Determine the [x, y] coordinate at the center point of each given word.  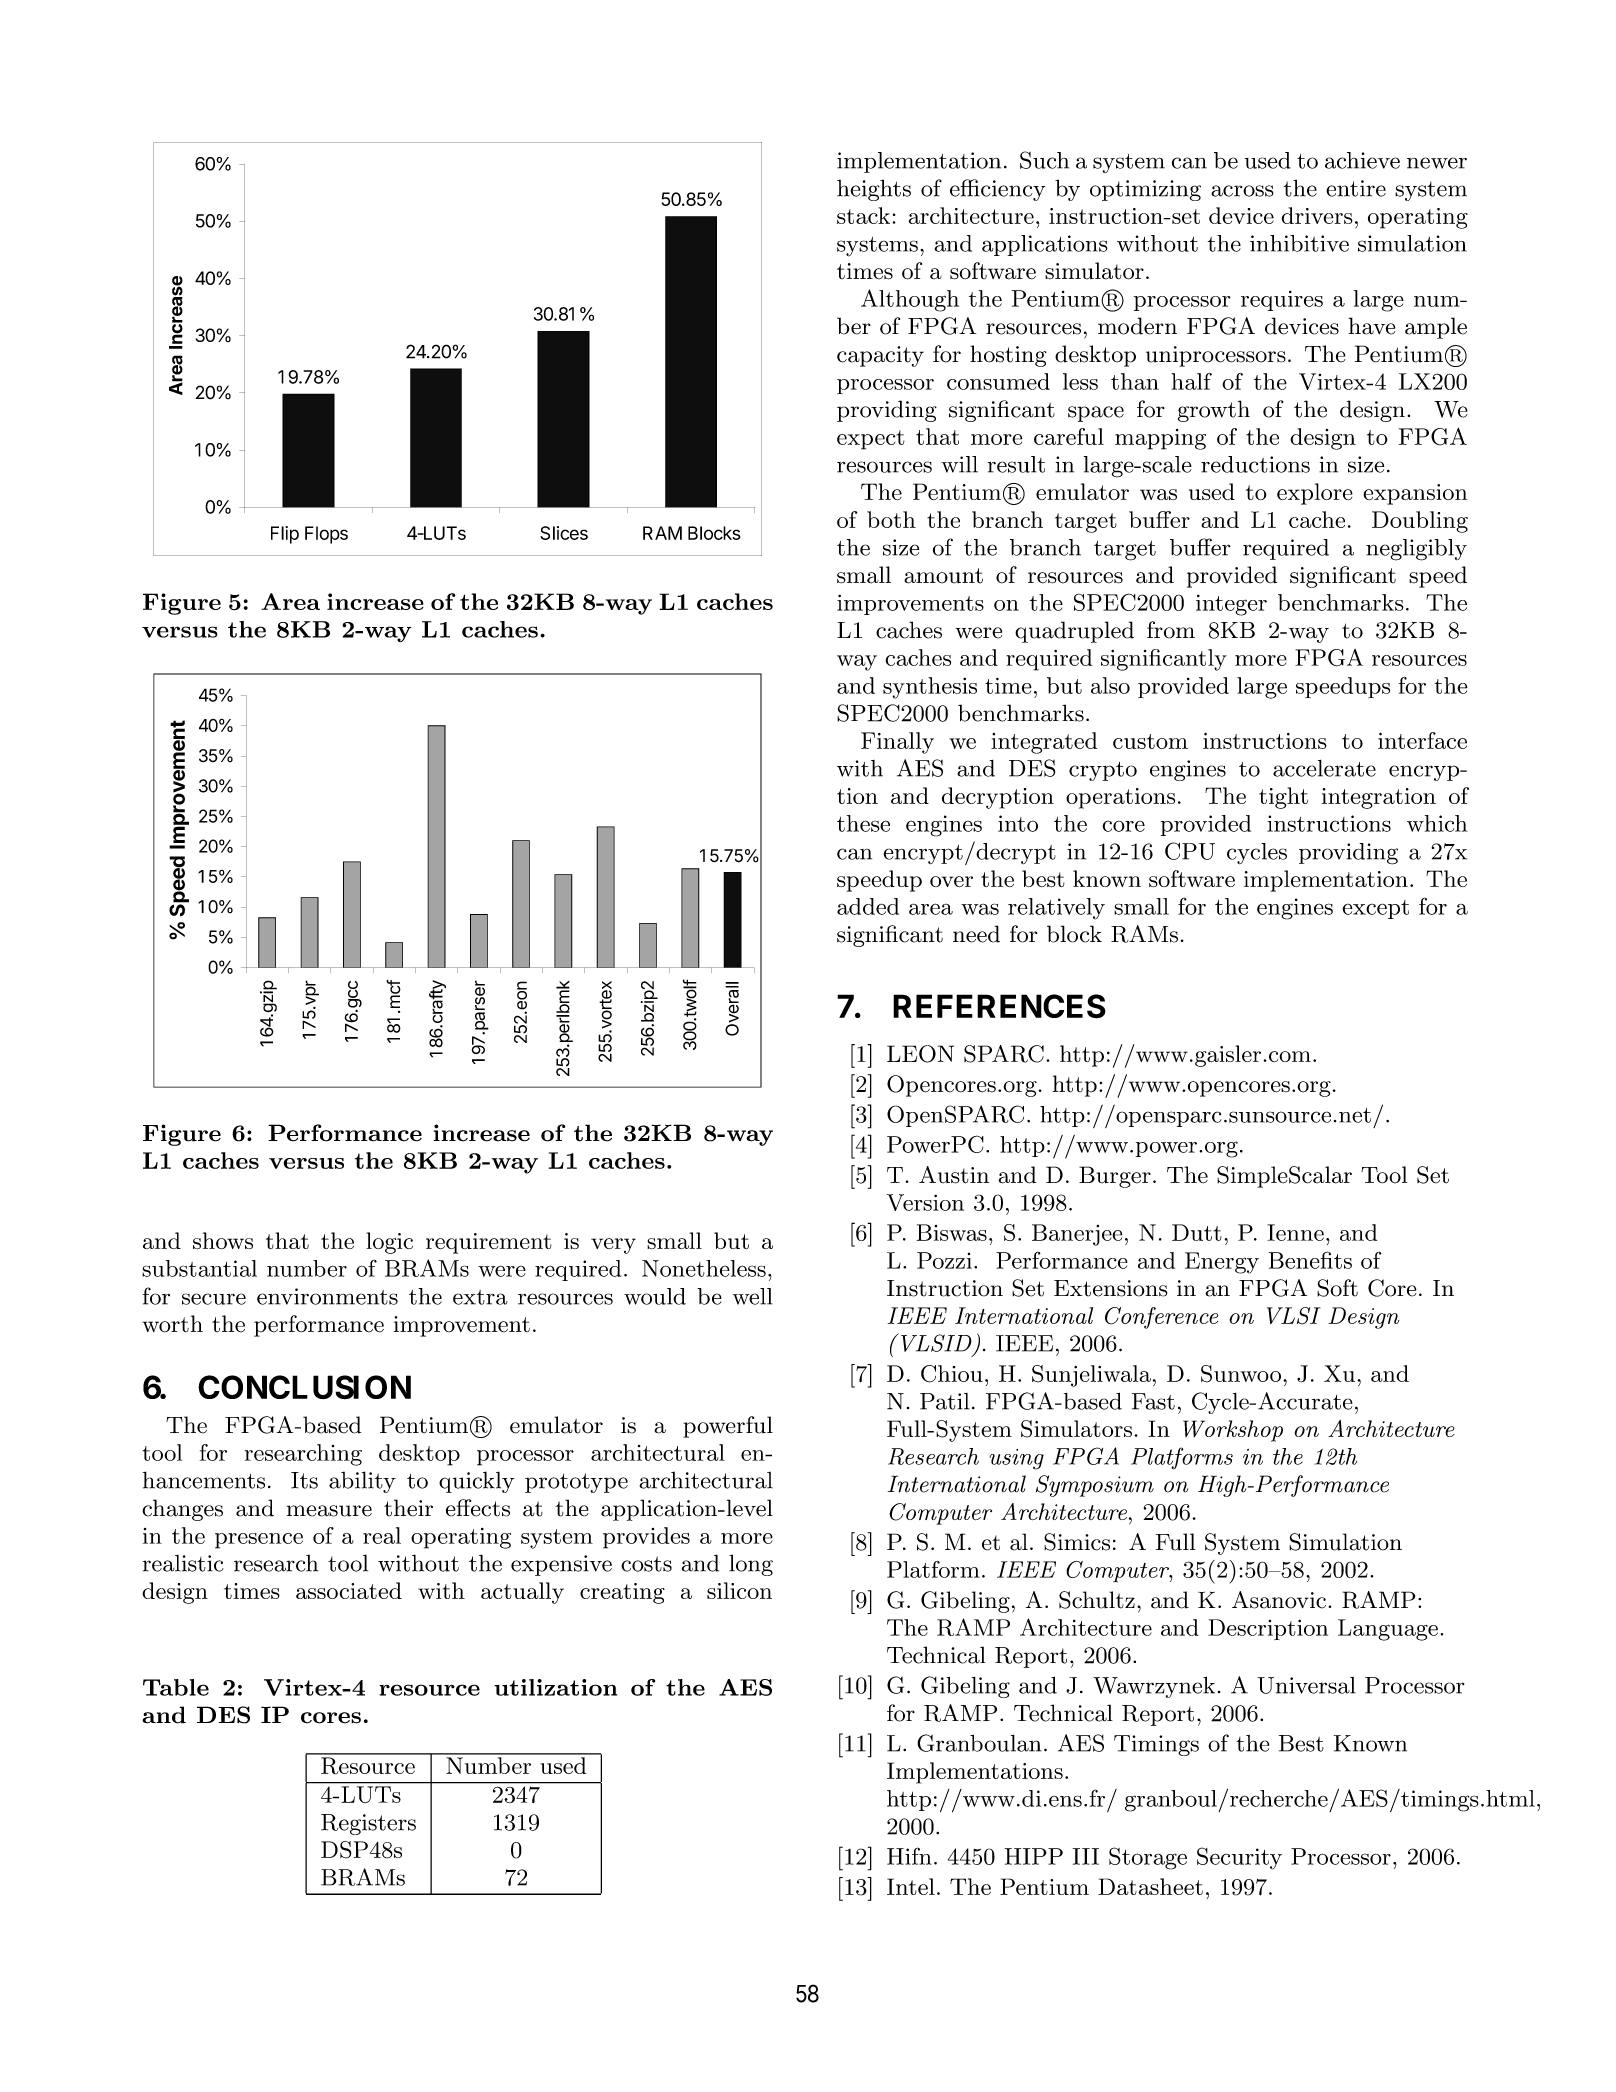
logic [389, 1243]
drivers [1317, 215]
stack [865, 215]
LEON [920, 1054]
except [1375, 909]
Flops [326, 535]
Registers [368, 1824]
